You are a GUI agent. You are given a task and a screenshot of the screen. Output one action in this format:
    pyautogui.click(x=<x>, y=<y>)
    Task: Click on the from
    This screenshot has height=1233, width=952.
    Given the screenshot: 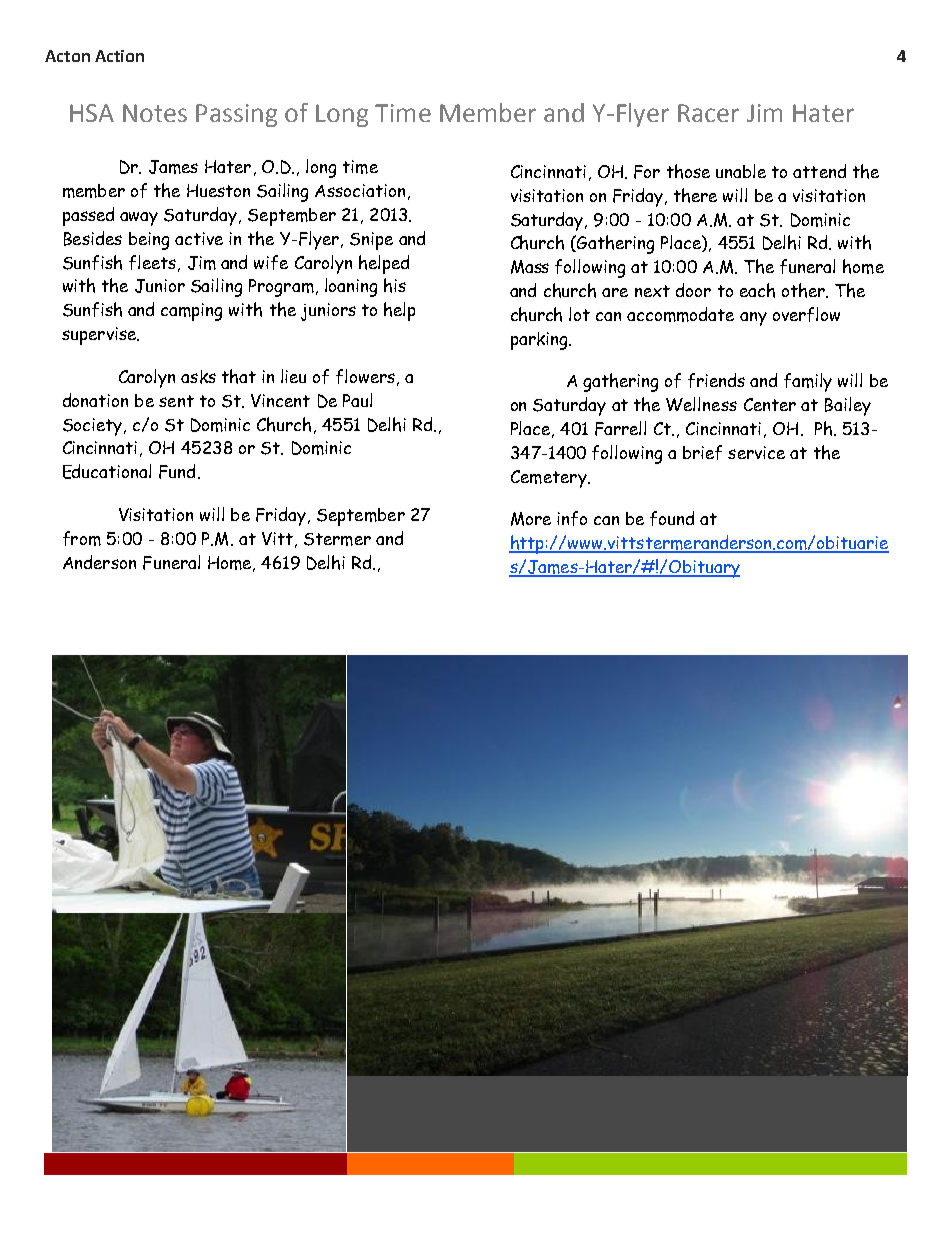 What is the action you would take?
    pyautogui.click(x=82, y=538)
